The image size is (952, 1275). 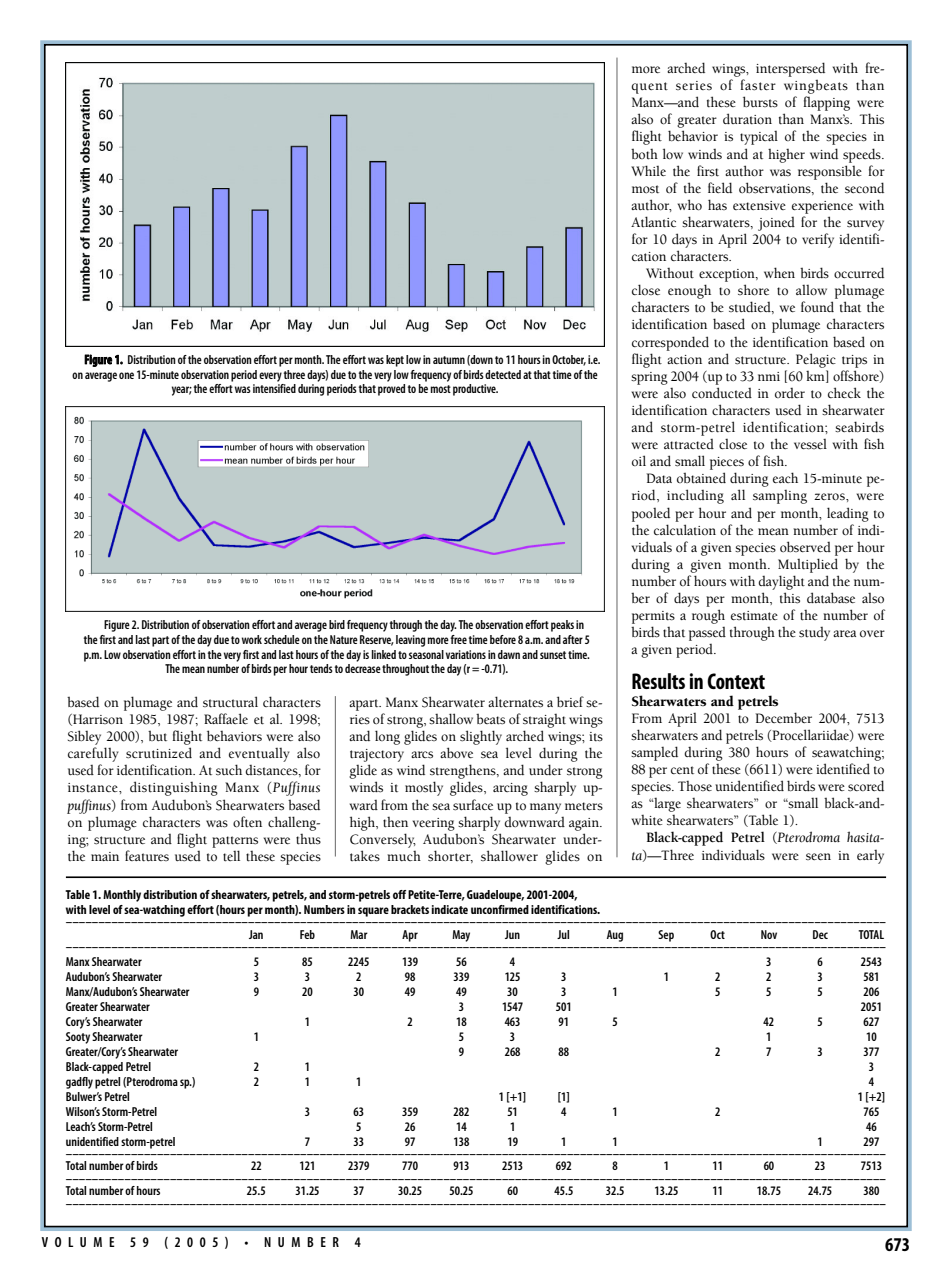 What do you see at coordinates (461, 936) in the screenshot?
I see `May` at bounding box center [461, 936].
